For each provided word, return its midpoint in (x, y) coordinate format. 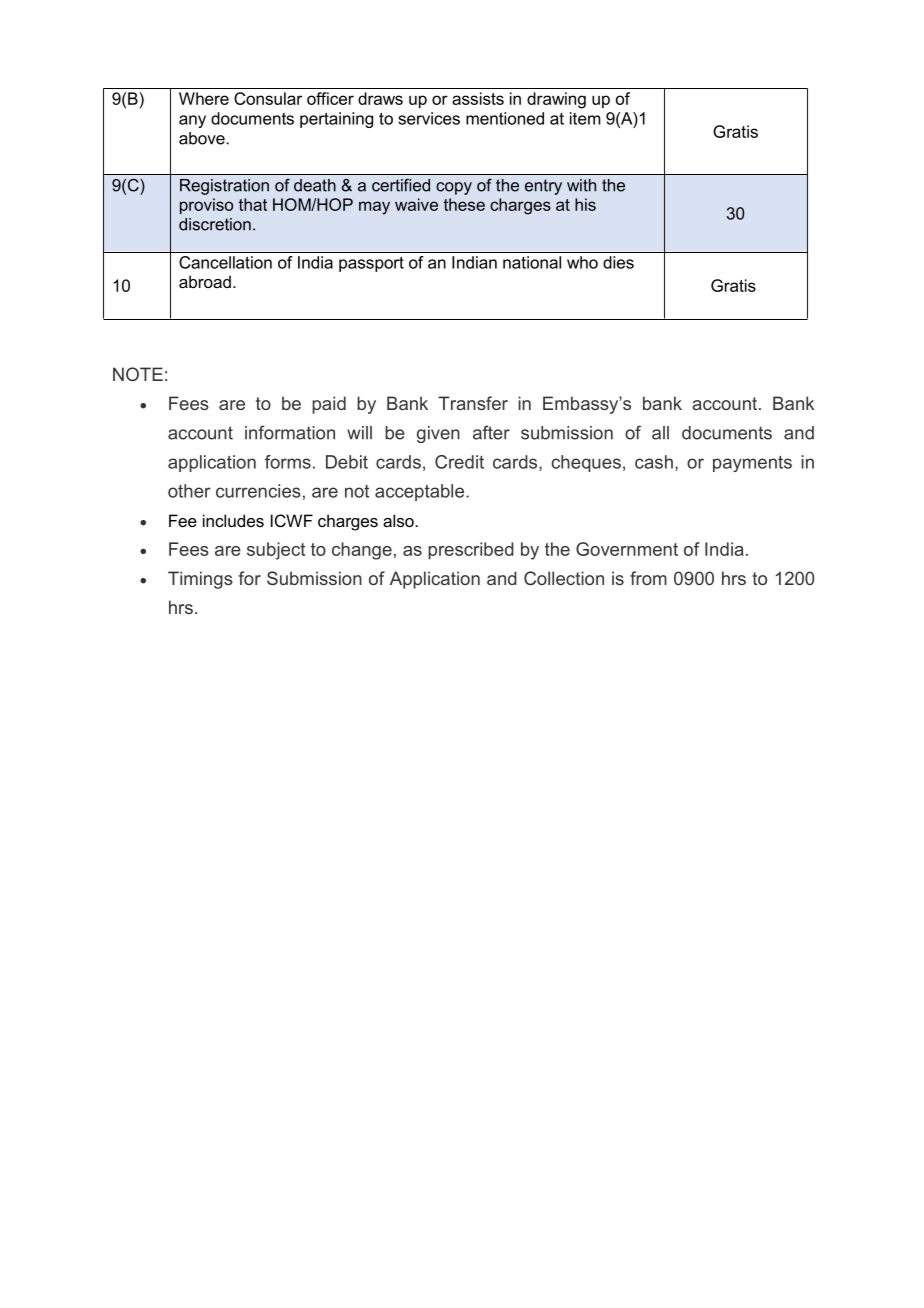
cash (654, 462)
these (464, 204)
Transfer (473, 403)
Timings (200, 580)
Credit (459, 462)
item (585, 118)
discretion (215, 224)
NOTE (138, 374)
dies (618, 262)
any (192, 121)
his (585, 204)
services (429, 118)
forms (288, 462)
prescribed (471, 551)
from (648, 578)
